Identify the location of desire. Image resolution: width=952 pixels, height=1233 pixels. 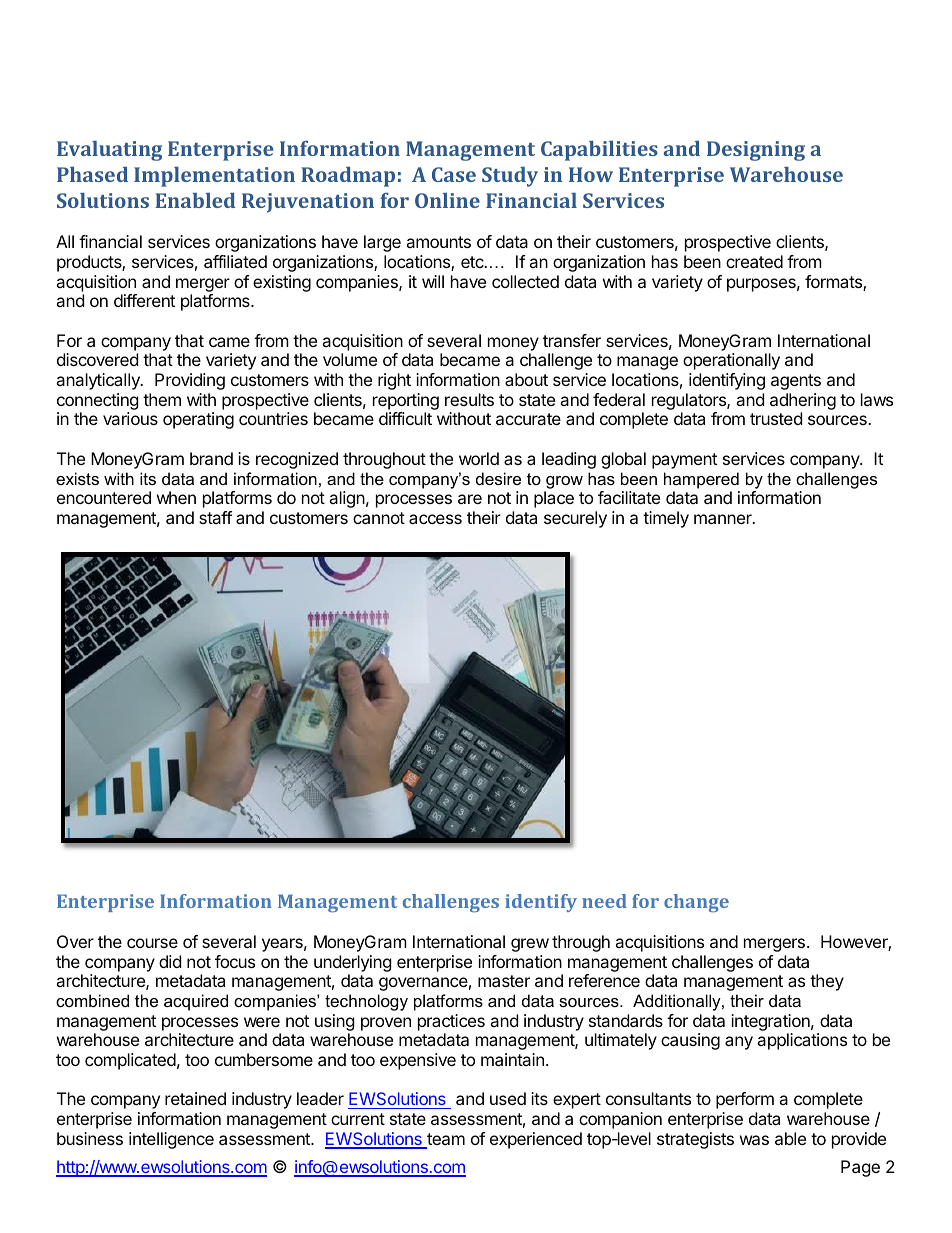
(498, 478).
